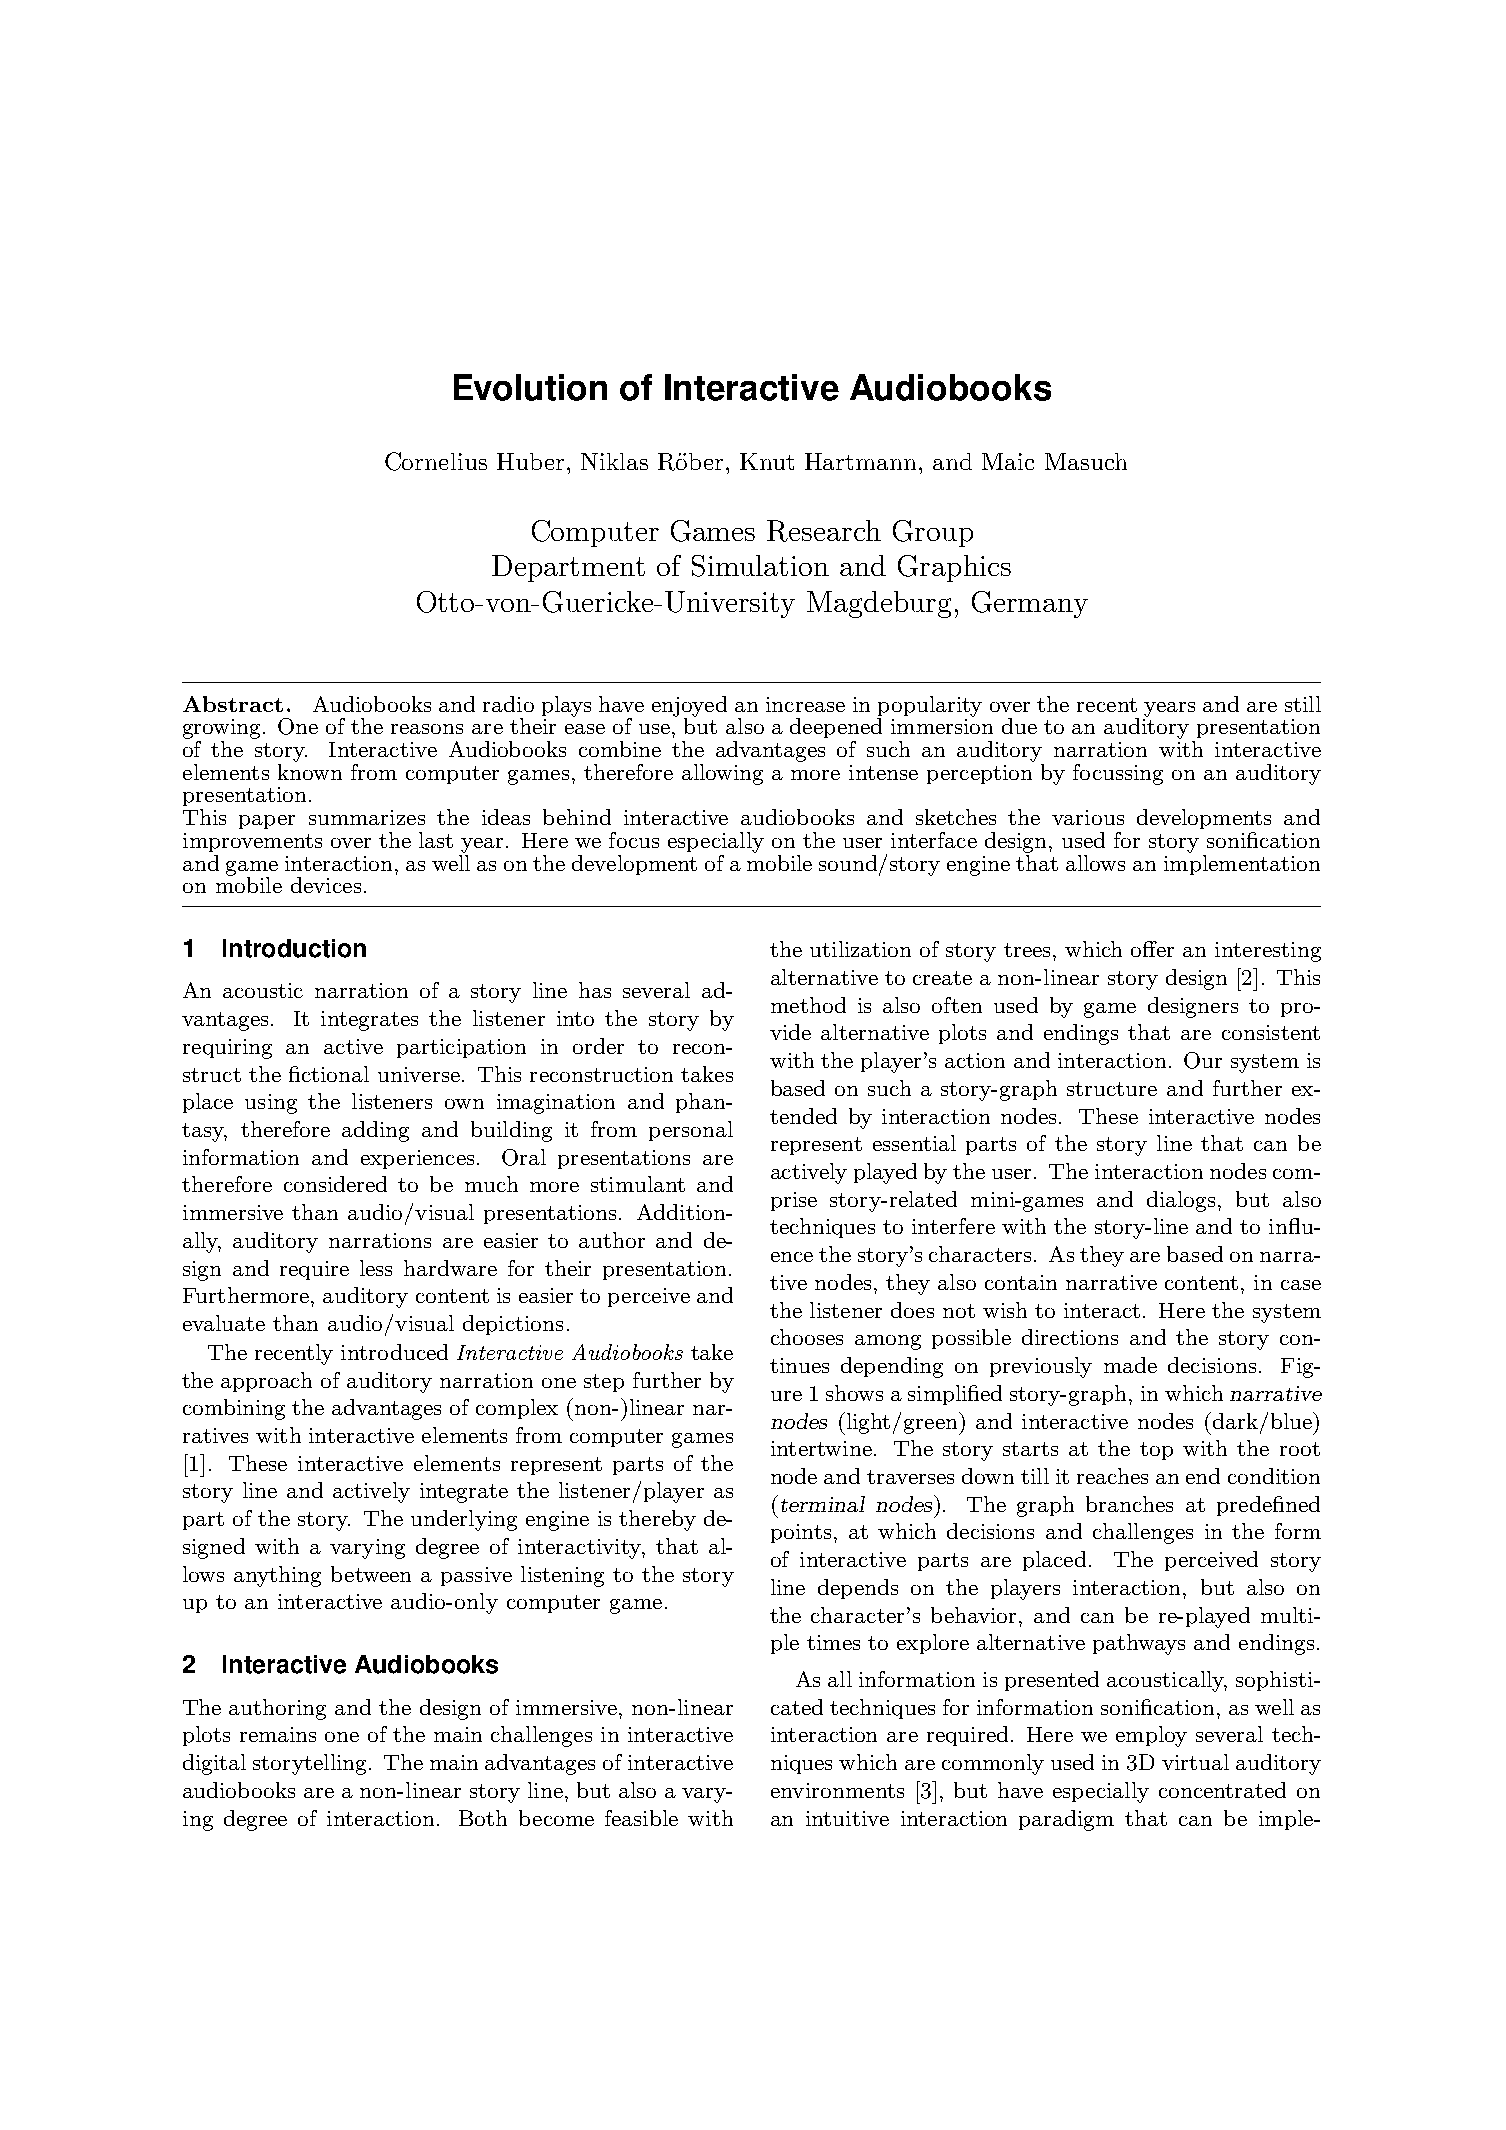 The width and height of the screenshot is (1506, 2130). I want to click on made, so click(1130, 1365).
